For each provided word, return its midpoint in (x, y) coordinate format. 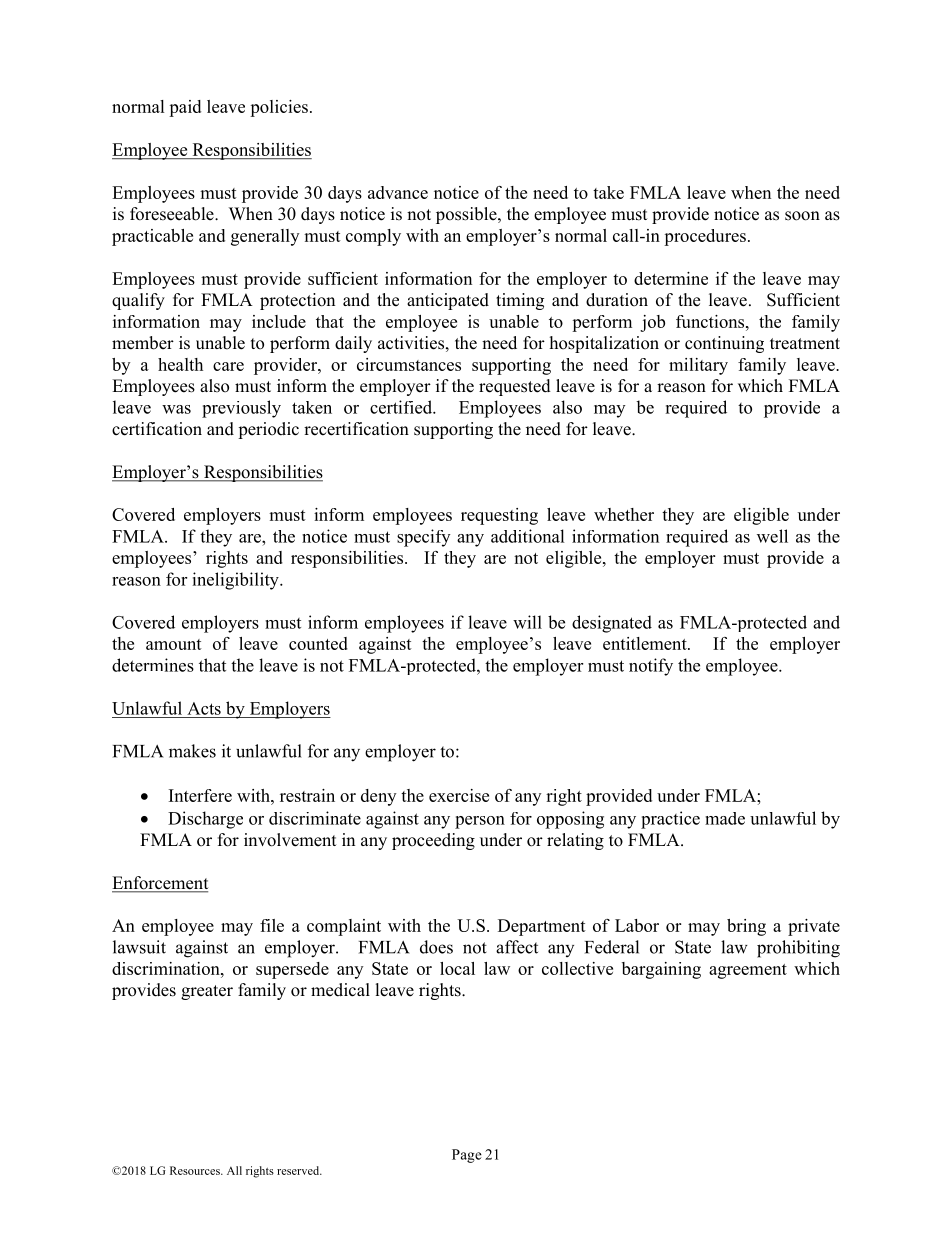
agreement (748, 971)
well (772, 536)
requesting (499, 516)
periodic (268, 430)
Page (467, 1156)
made (725, 818)
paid (185, 108)
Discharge (205, 820)
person (480, 822)
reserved (299, 1170)
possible (467, 215)
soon (802, 216)
